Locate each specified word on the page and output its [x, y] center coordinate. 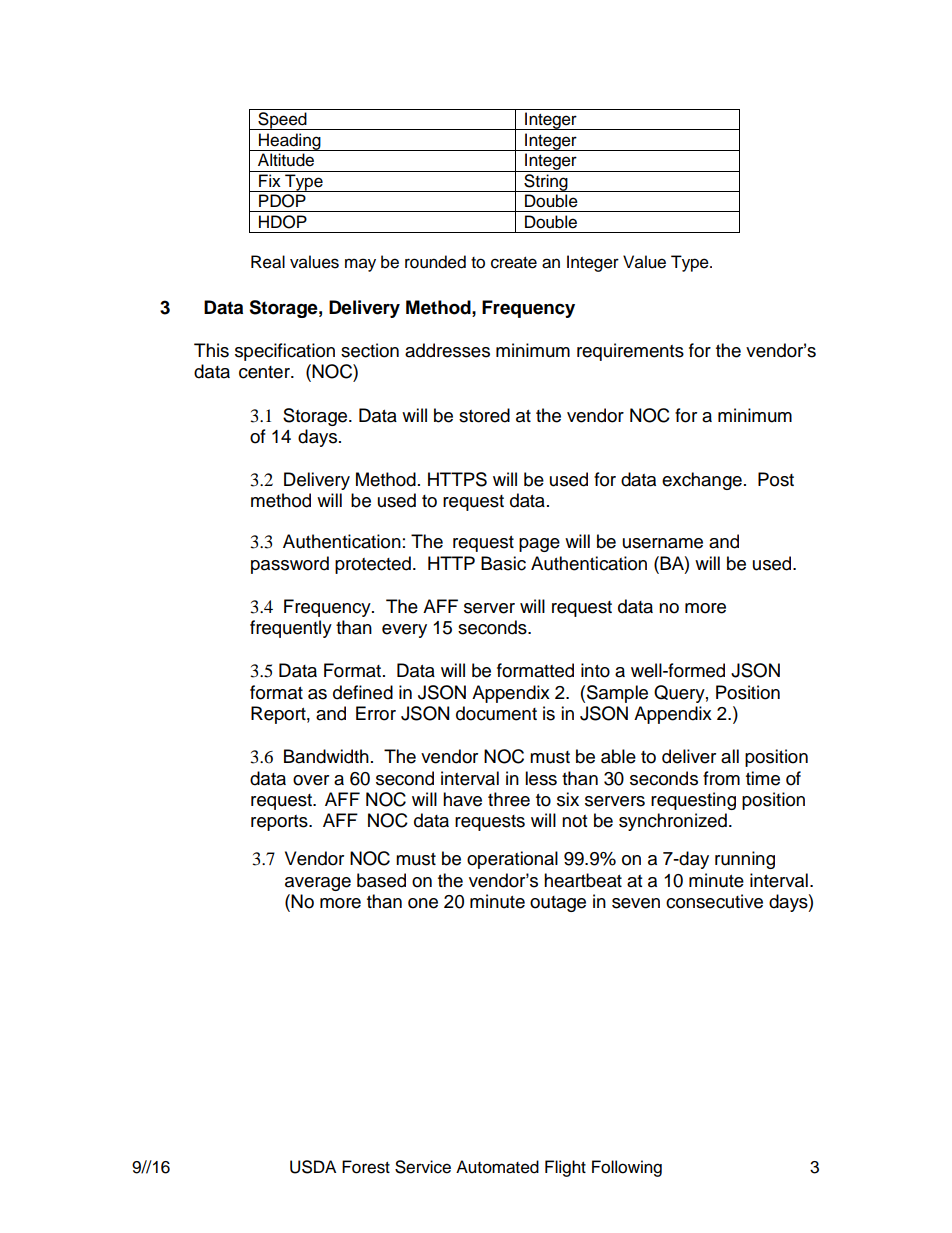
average [318, 884]
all [730, 756]
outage [558, 904]
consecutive [714, 901]
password [290, 565]
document [496, 713]
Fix [270, 180]
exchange [702, 481]
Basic [503, 563]
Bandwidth [326, 756]
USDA [313, 1167]
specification [285, 352]
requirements [630, 352]
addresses [447, 350]
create [514, 263]
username [663, 543]
